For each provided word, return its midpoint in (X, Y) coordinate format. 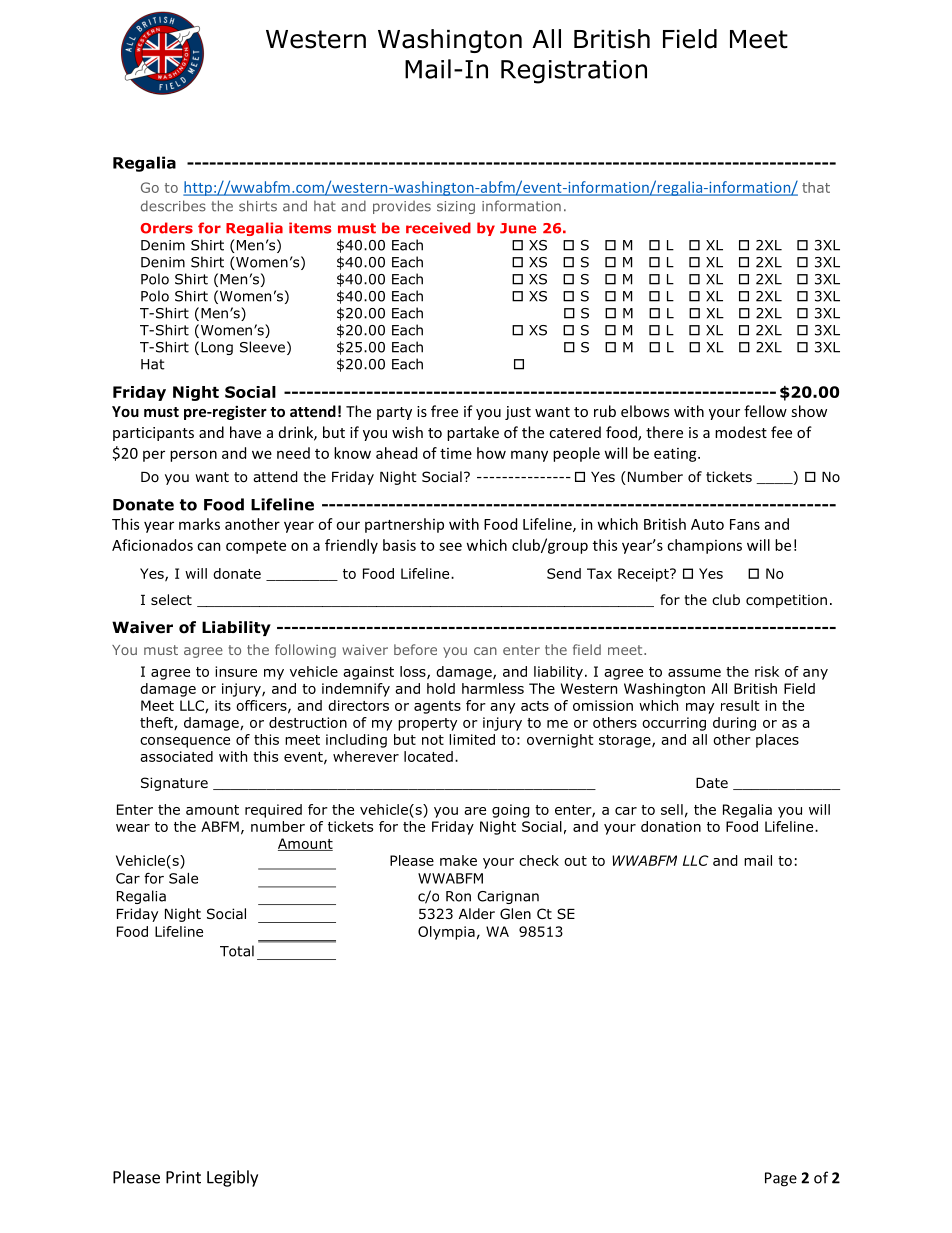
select (171, 599)
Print (183, 1177)
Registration (574, 72)
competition (786, 601)
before (415, 649)
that (816, 187)
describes (173, 206)
